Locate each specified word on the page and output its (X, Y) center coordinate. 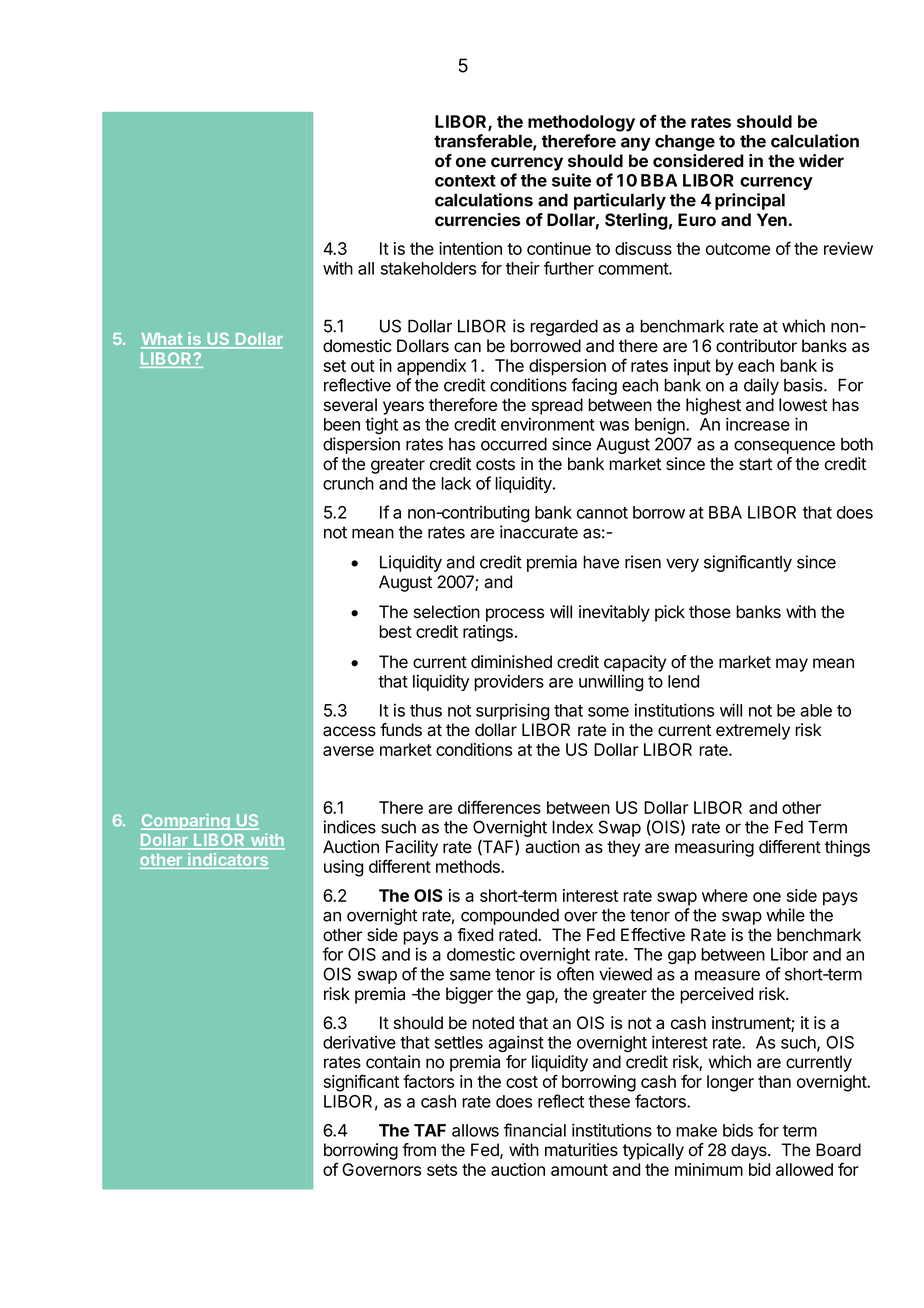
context (465, 181)
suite (571, 180)
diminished (511, 662)
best (395, 631)
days (750, 1151)
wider (821, 160)
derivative (359, 1042)
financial (535, 1130)
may (792, 665)
